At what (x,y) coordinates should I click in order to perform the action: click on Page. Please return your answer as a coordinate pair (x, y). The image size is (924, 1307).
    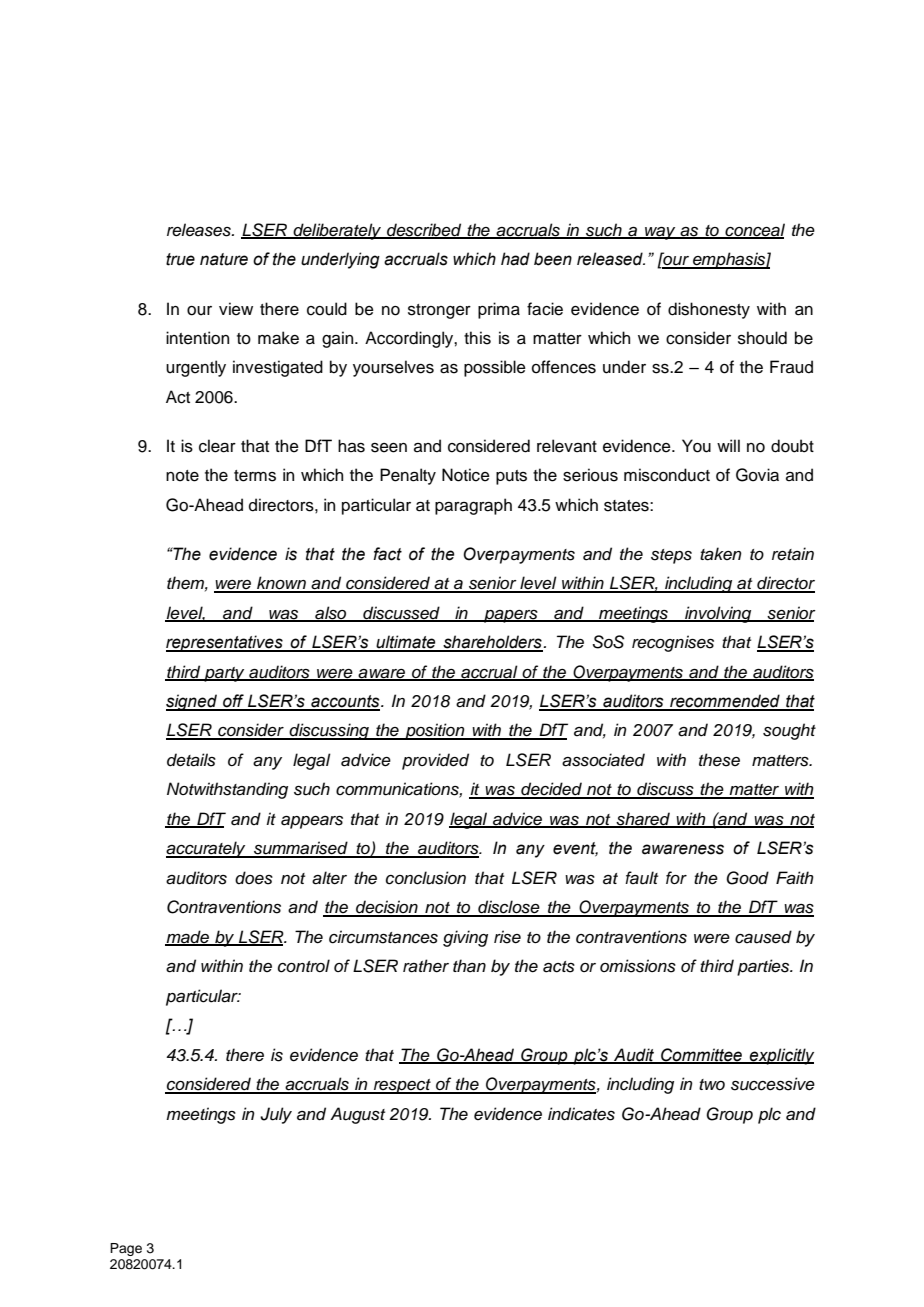
    Looking at the image, I should click on (126, 1249).
